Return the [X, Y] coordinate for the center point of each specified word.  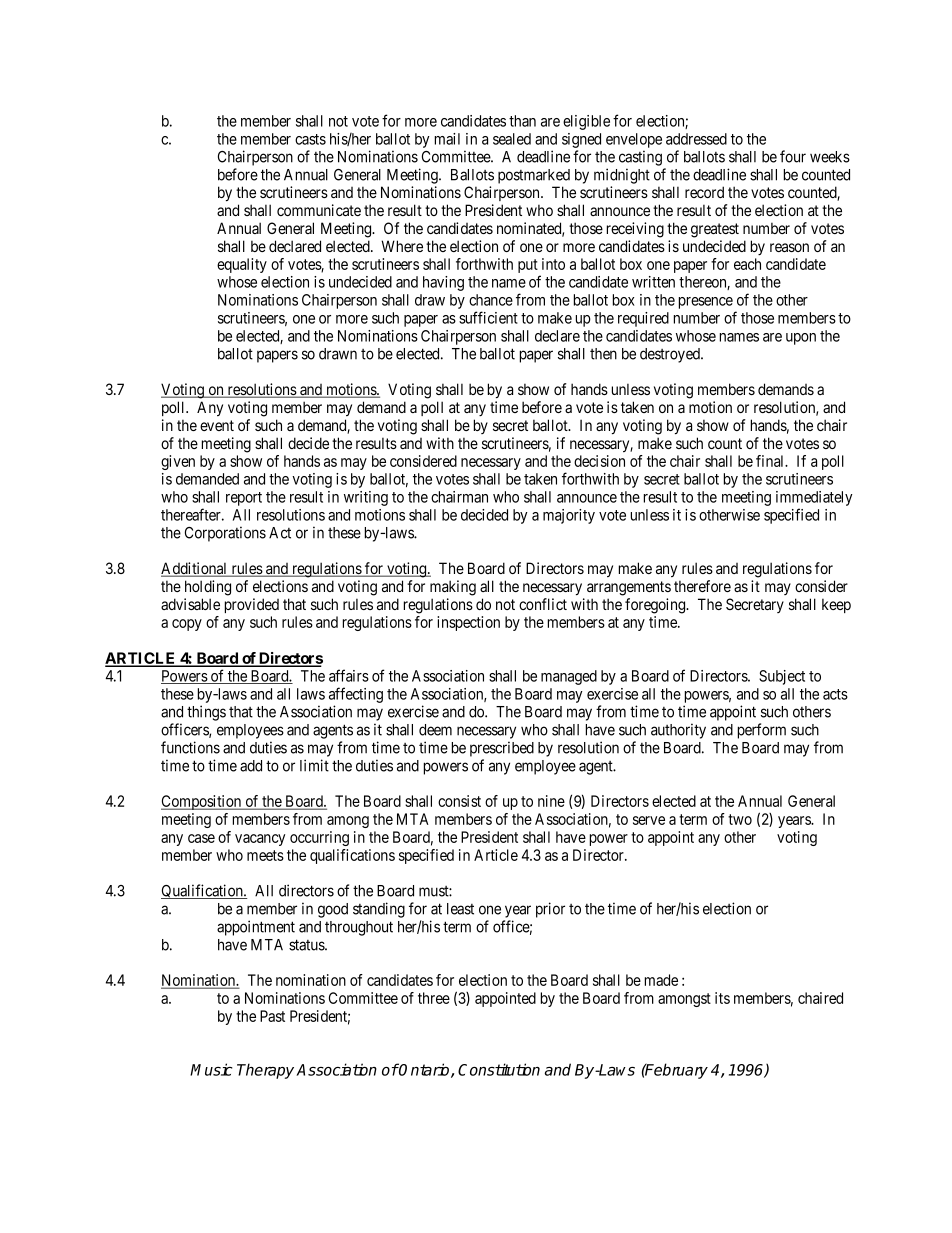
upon [801, 339]
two [740, 819]
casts [310, 139]
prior [550, 910]
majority [569, 516]
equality [242, 265]
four [793, 156]
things [206, 713]
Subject [782, 677]
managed [569, 677]
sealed [512, 139]
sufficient [488, 317]
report [244, 499]
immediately [814, 498]
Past [272, 1016]
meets [265, 855]
